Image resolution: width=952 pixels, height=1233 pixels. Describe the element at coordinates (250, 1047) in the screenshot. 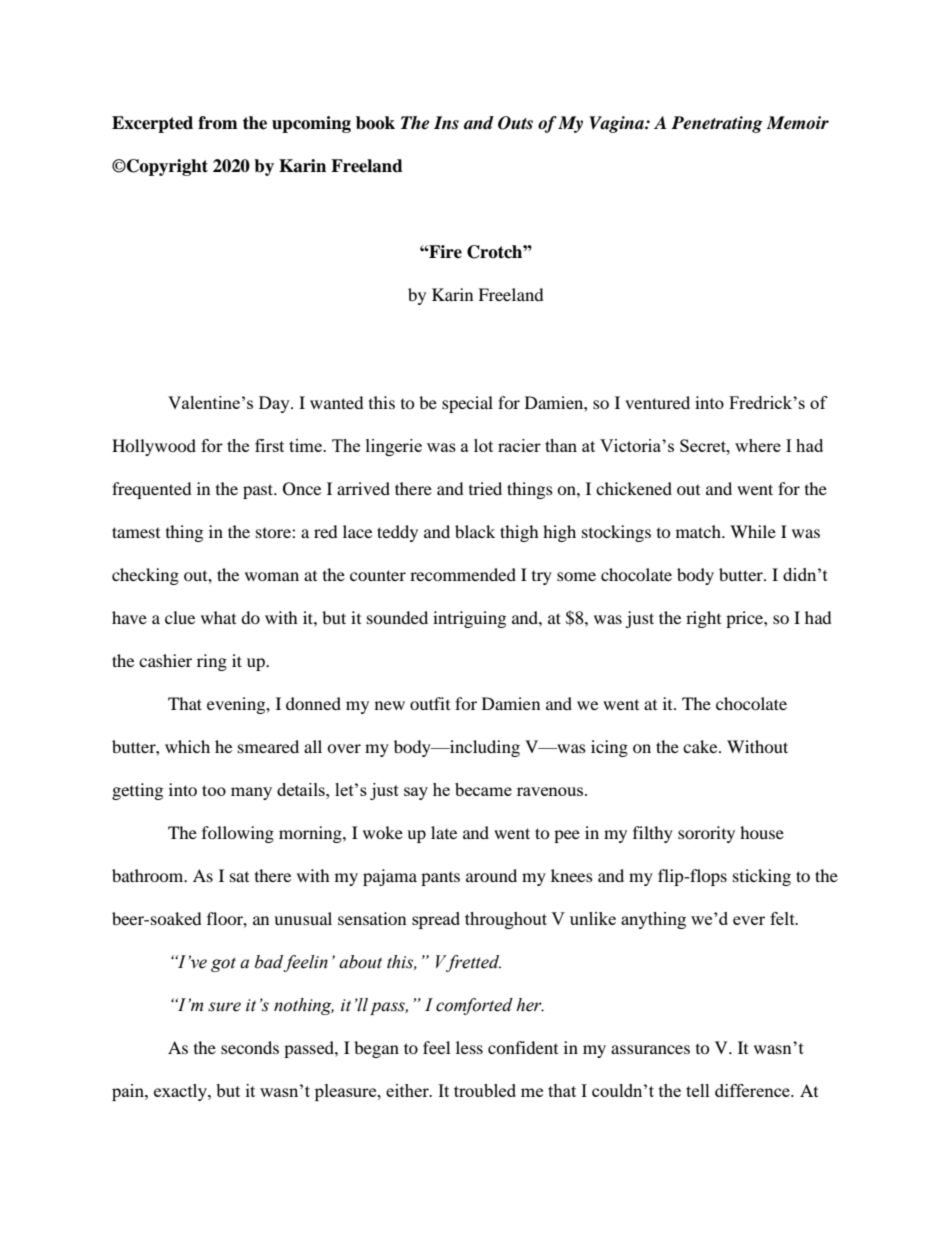

I see `seconds` at that location.
